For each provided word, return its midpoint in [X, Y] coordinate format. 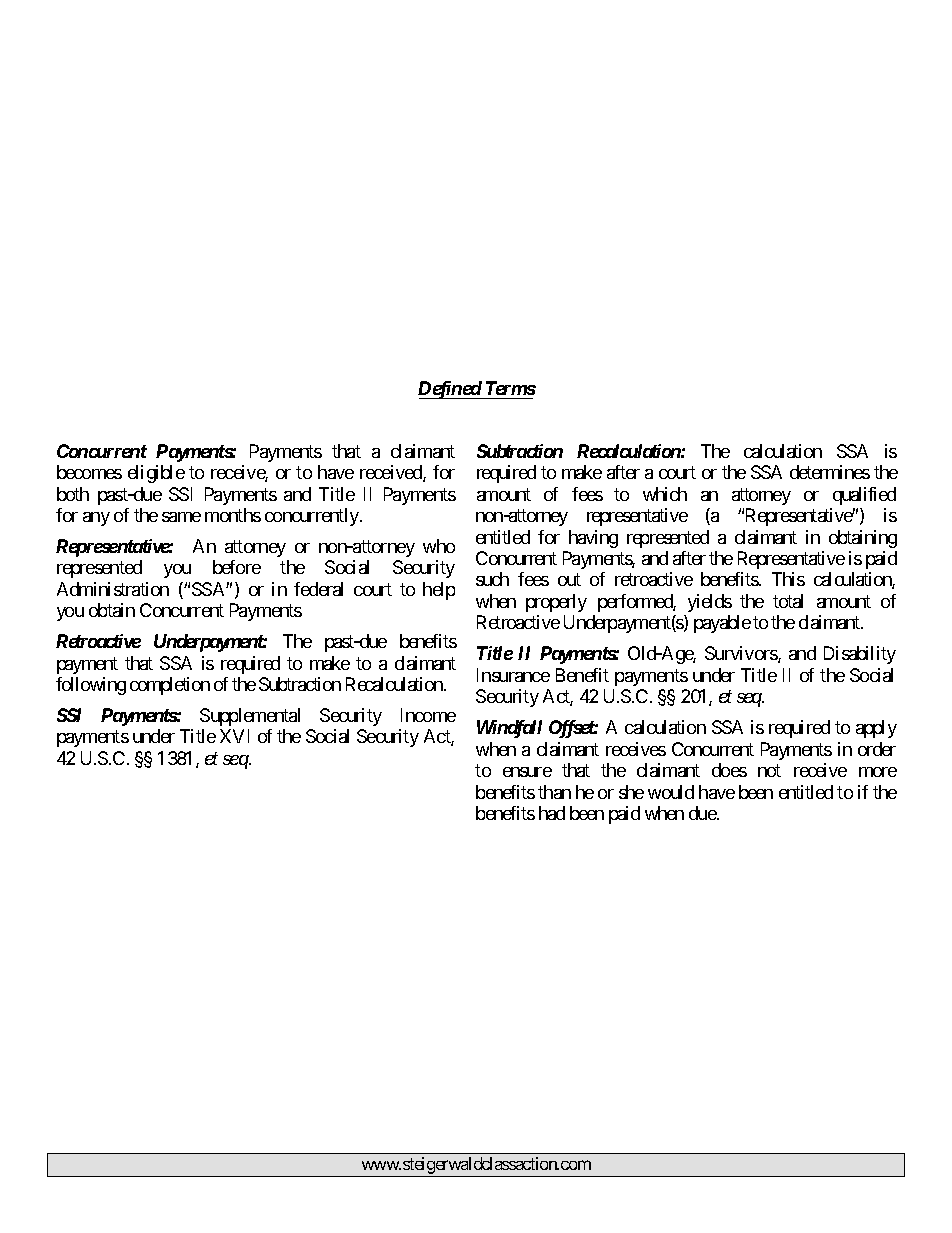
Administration [113, 589]
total [788, 601]
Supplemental [250, 717]
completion [170, 686]
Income [428, 715]
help [439, 591]
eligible [156, 474]
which [665, 494]
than [554, 792]
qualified [864, 496]
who [439, 546]
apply [876, 729]
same [181, 517]
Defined [450, 390]
